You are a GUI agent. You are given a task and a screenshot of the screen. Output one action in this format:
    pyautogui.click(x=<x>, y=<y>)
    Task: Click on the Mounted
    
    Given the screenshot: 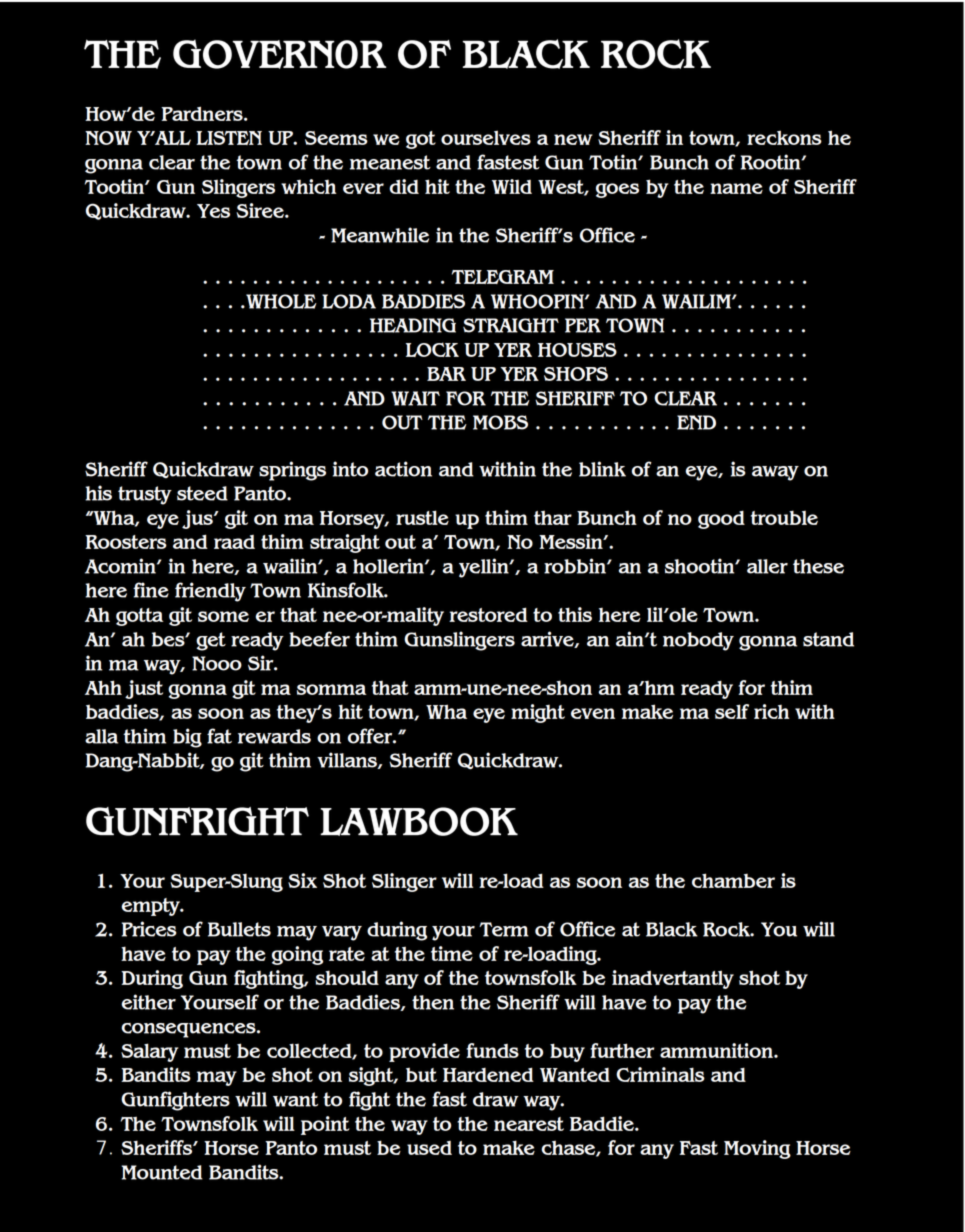 What is the action you would take?
    pyautogui.click(x=162, y=1172)
